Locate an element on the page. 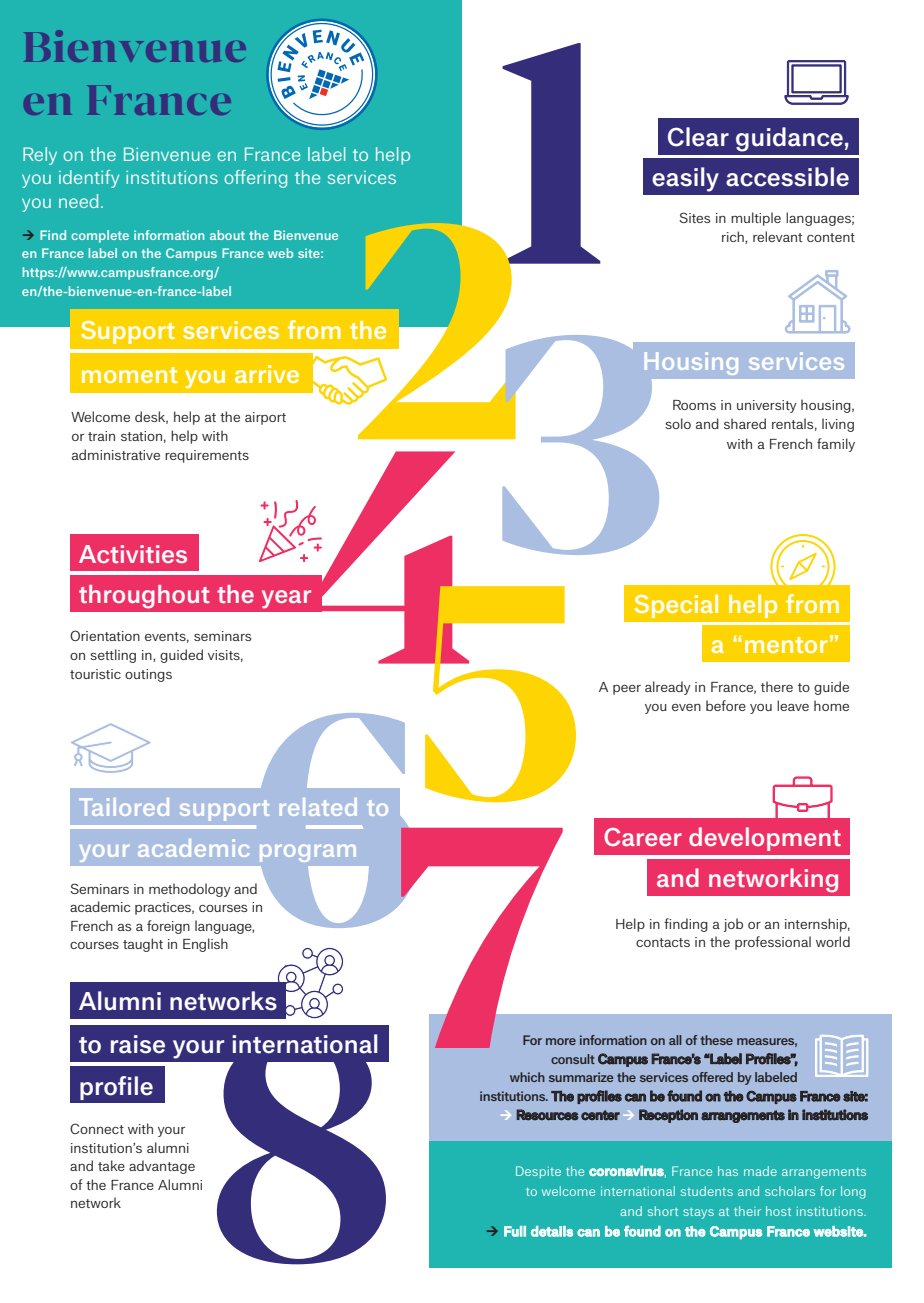 Image resolution: width=924 pixels, height=1303 pixels. advantage is located at coordinates (162, 1167).
